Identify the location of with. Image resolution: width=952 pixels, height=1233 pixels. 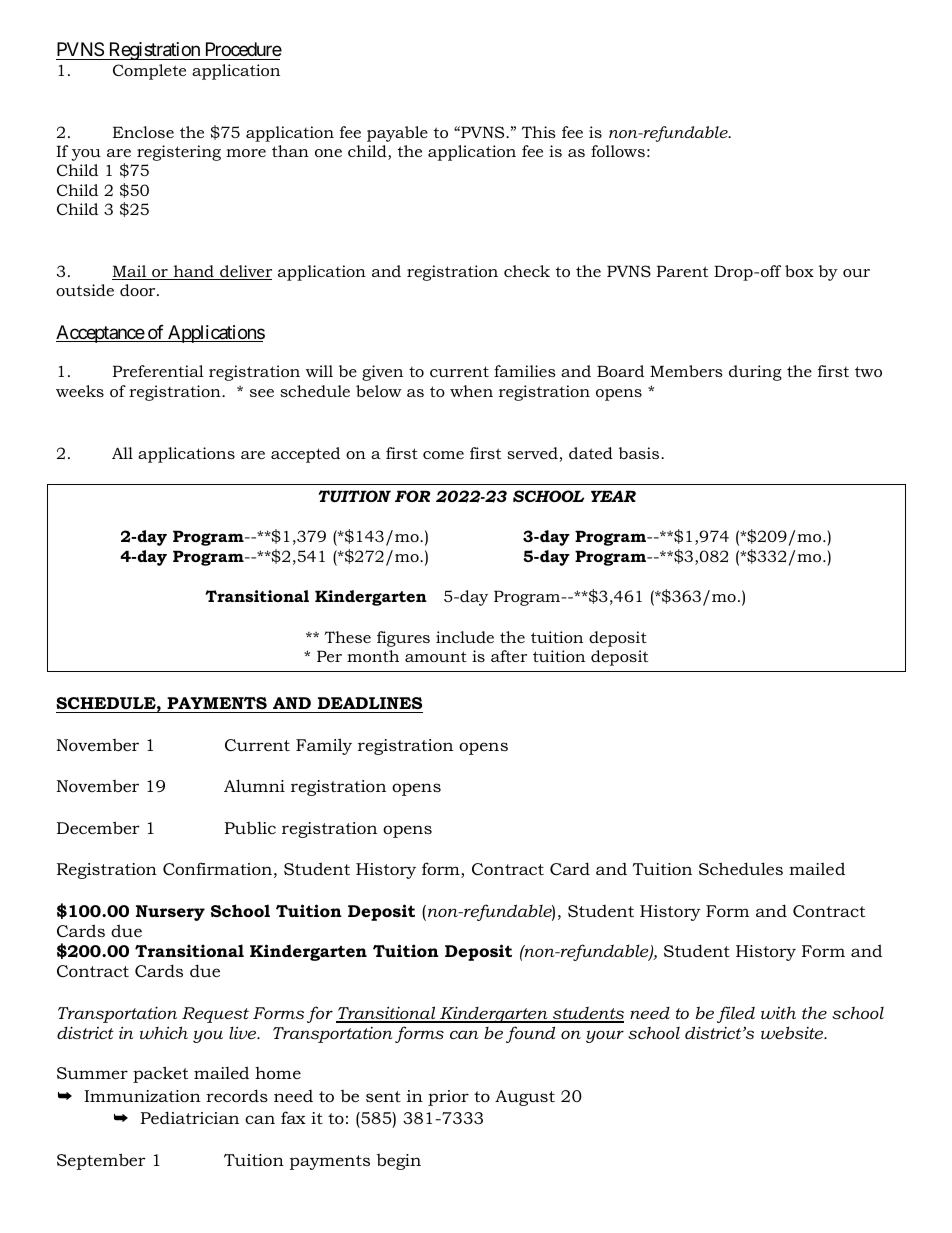
(778, 1013).
